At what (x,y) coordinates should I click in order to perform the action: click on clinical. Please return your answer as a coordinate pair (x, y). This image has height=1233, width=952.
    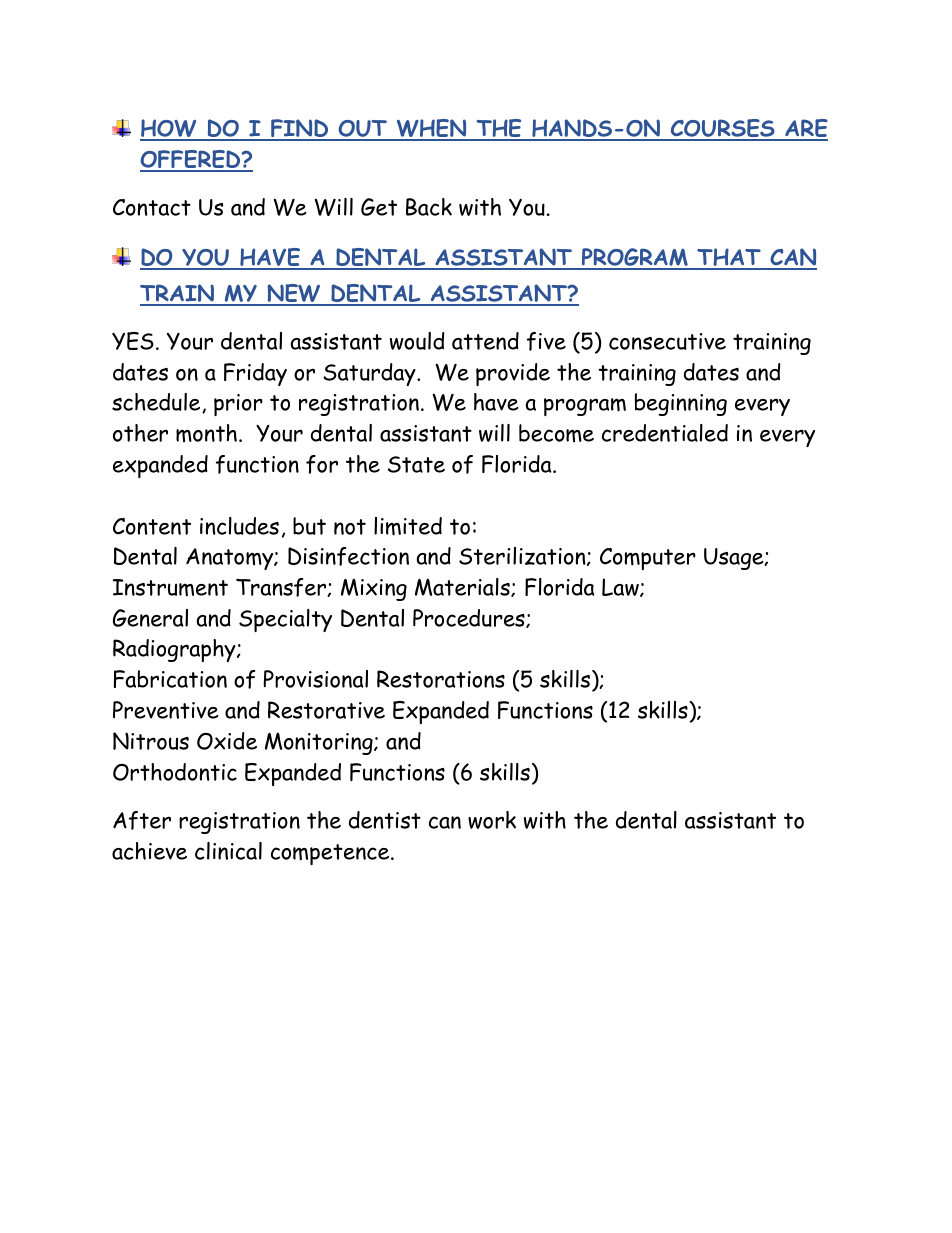
    Looking at the image, I should click on (228, 851).
